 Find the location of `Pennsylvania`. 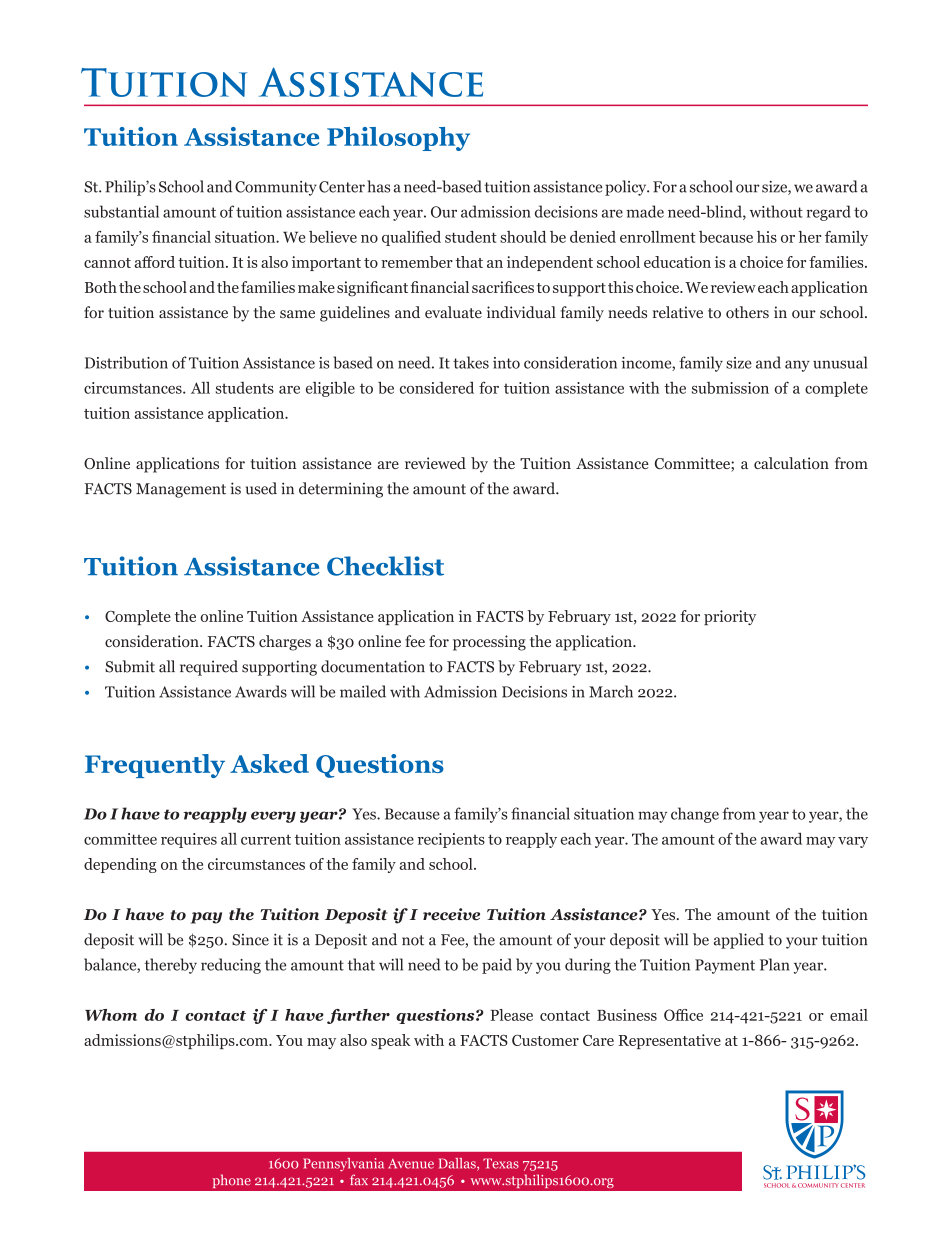

Pennsylvania is located at coordinates (343, 1165).
